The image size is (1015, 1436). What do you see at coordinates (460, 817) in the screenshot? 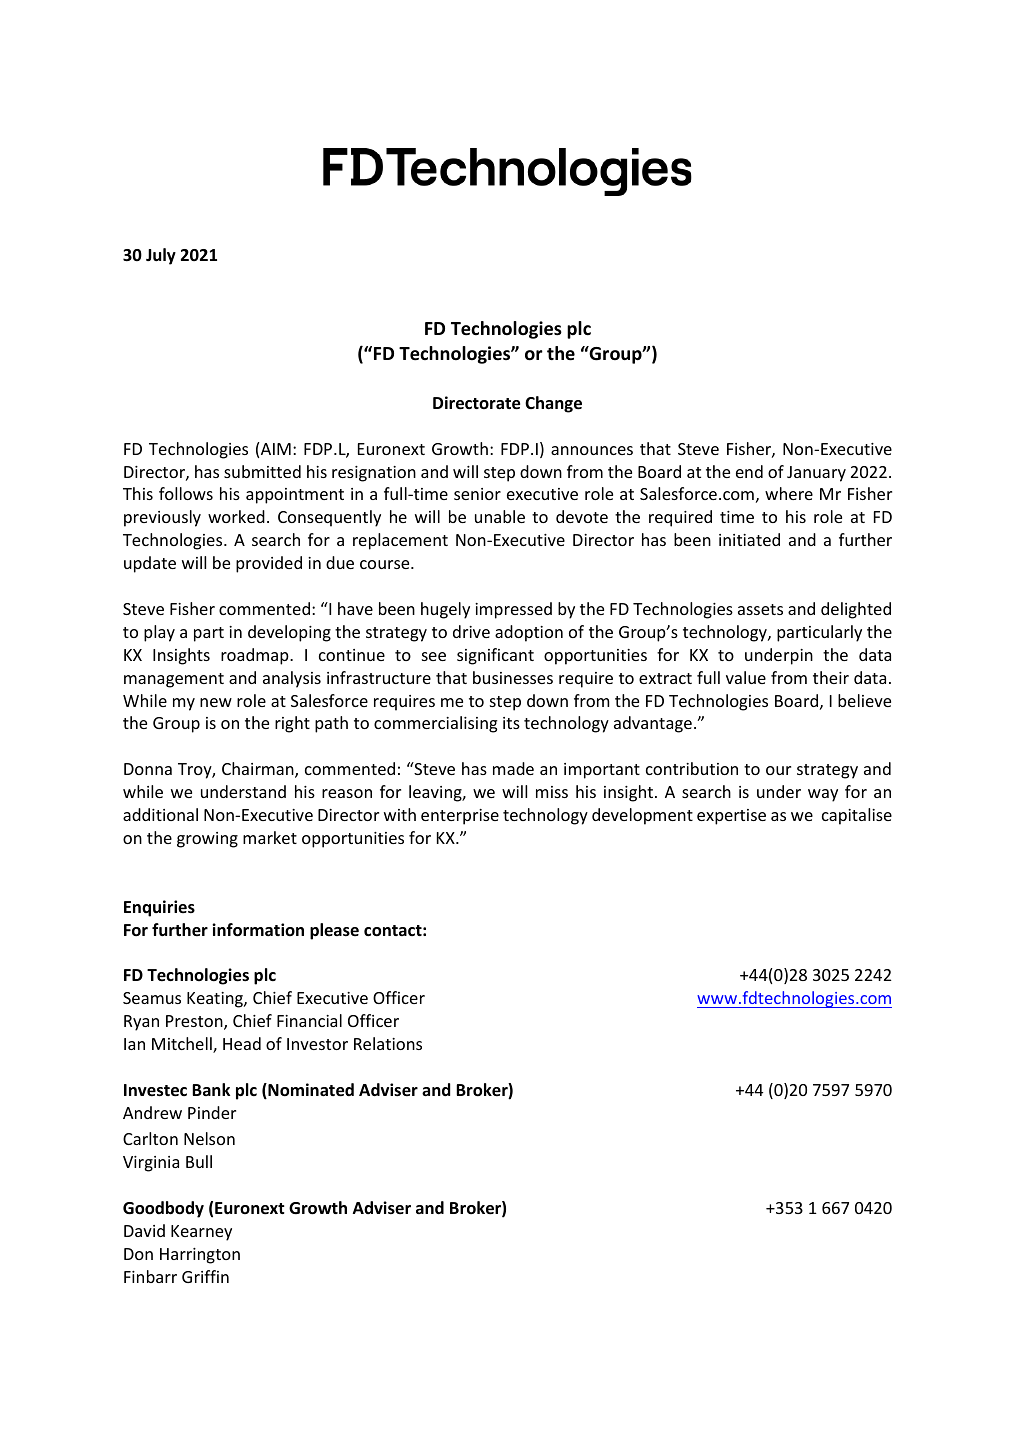
I see `enterprise` at bounding box center [460, 817].
